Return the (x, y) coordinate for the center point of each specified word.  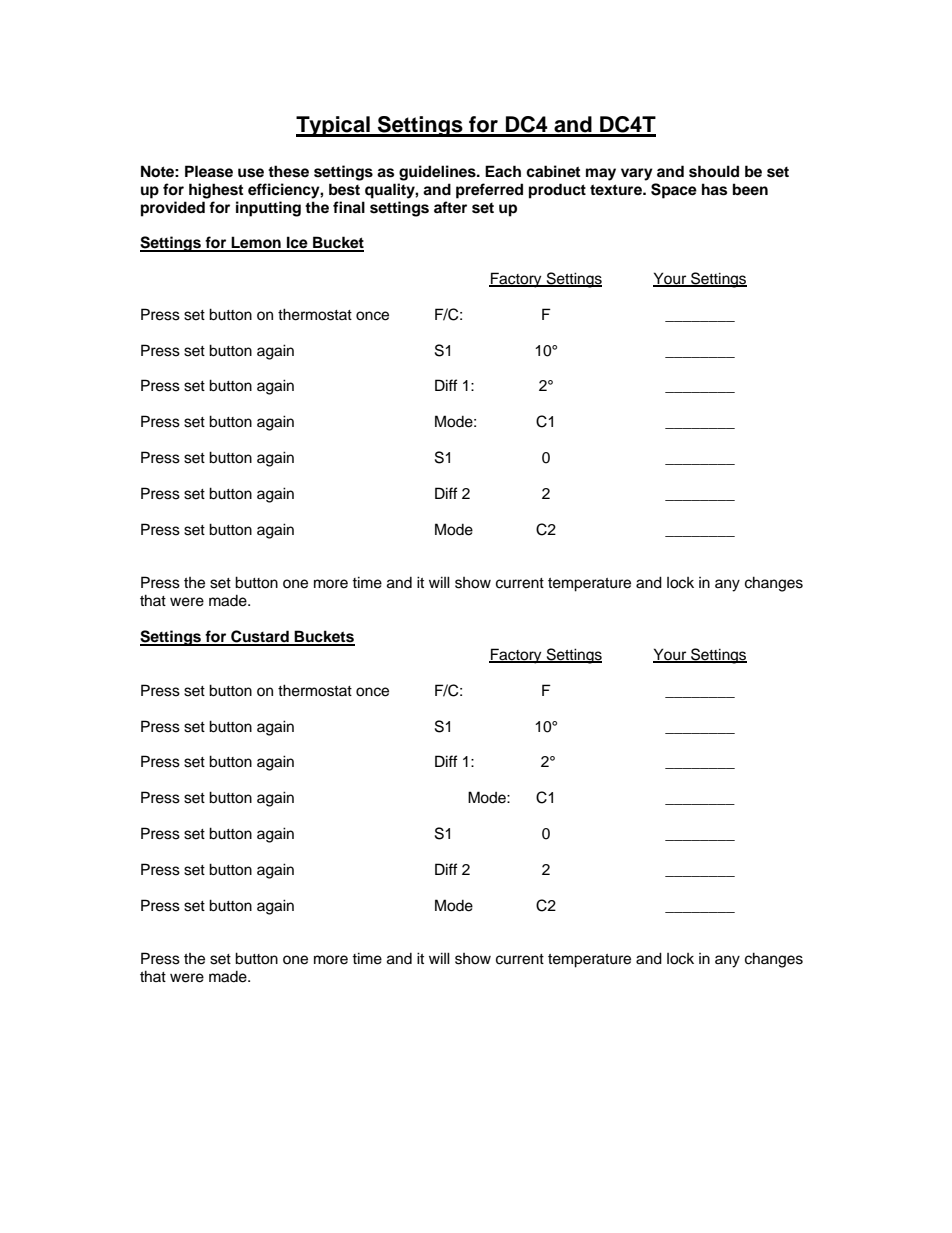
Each (503, 171)
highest (216, 191)
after (450, 207)
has (714, 189)
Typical (334, 126)
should (714, 171)
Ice (297, 243)
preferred (489, 191)
